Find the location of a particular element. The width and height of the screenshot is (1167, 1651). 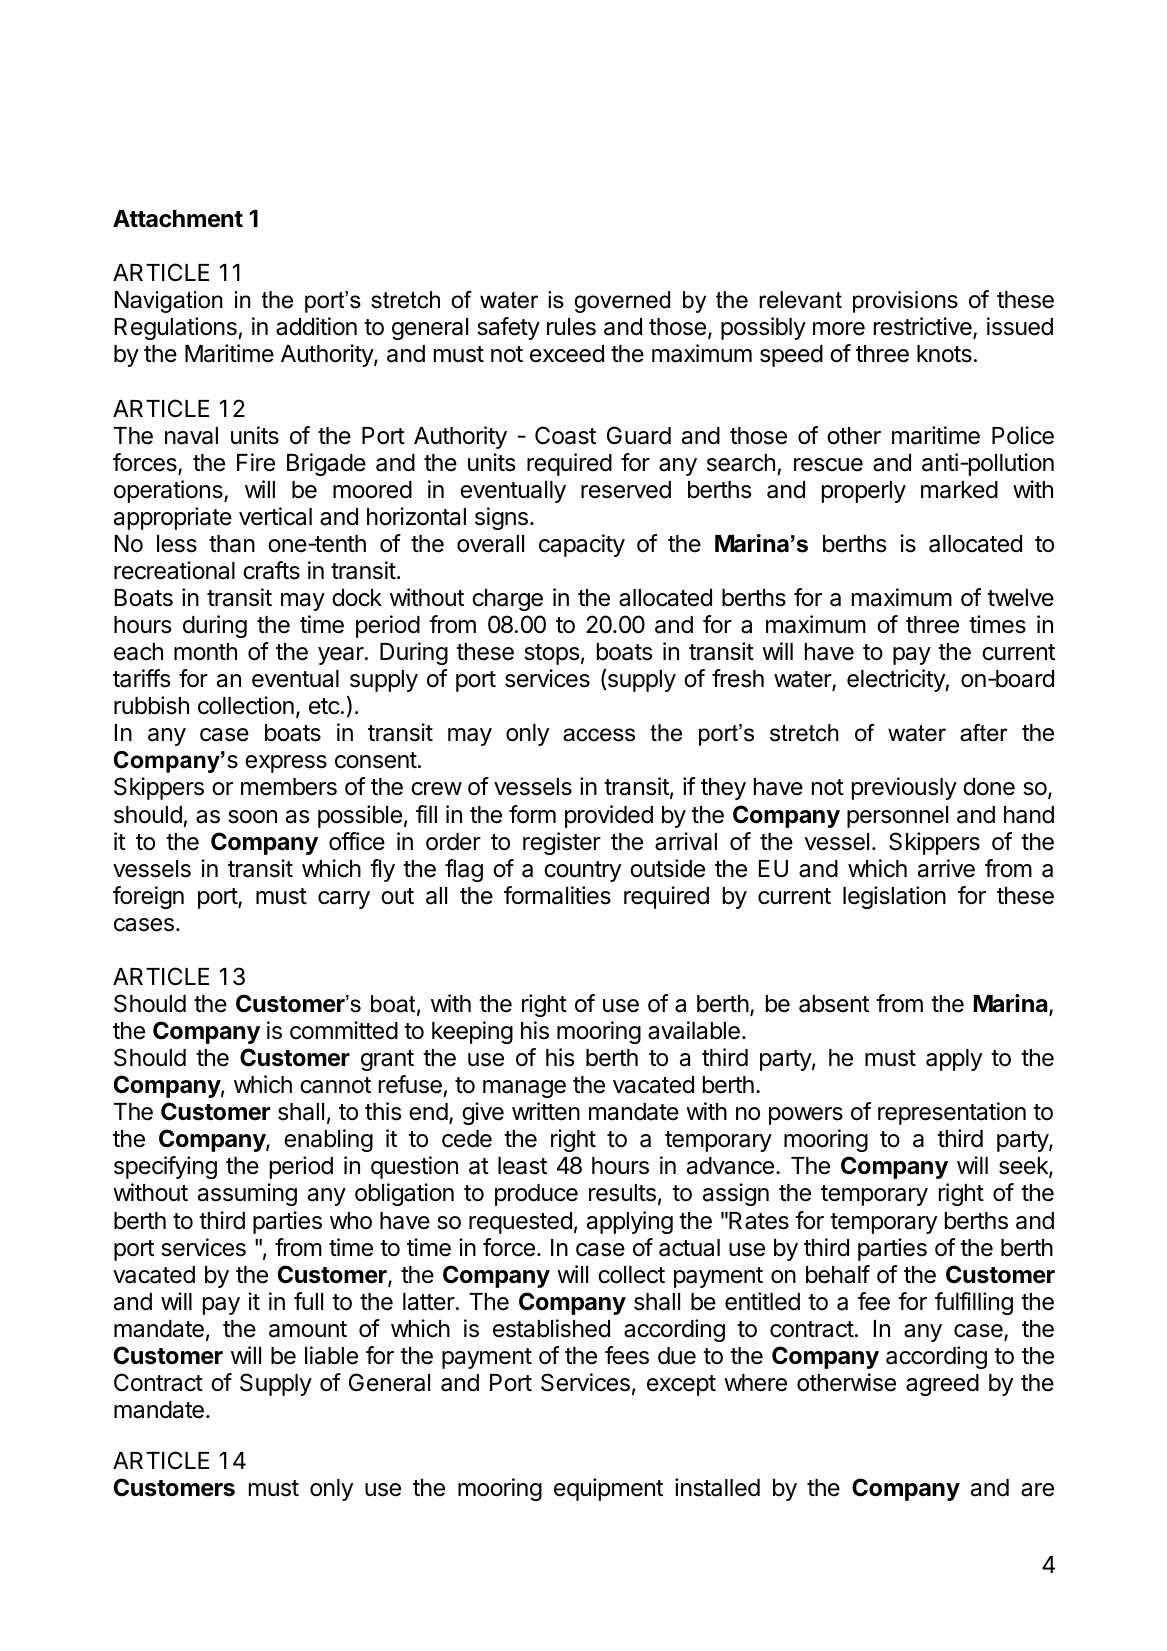

agreed is located at coordinates (942, 1385).
